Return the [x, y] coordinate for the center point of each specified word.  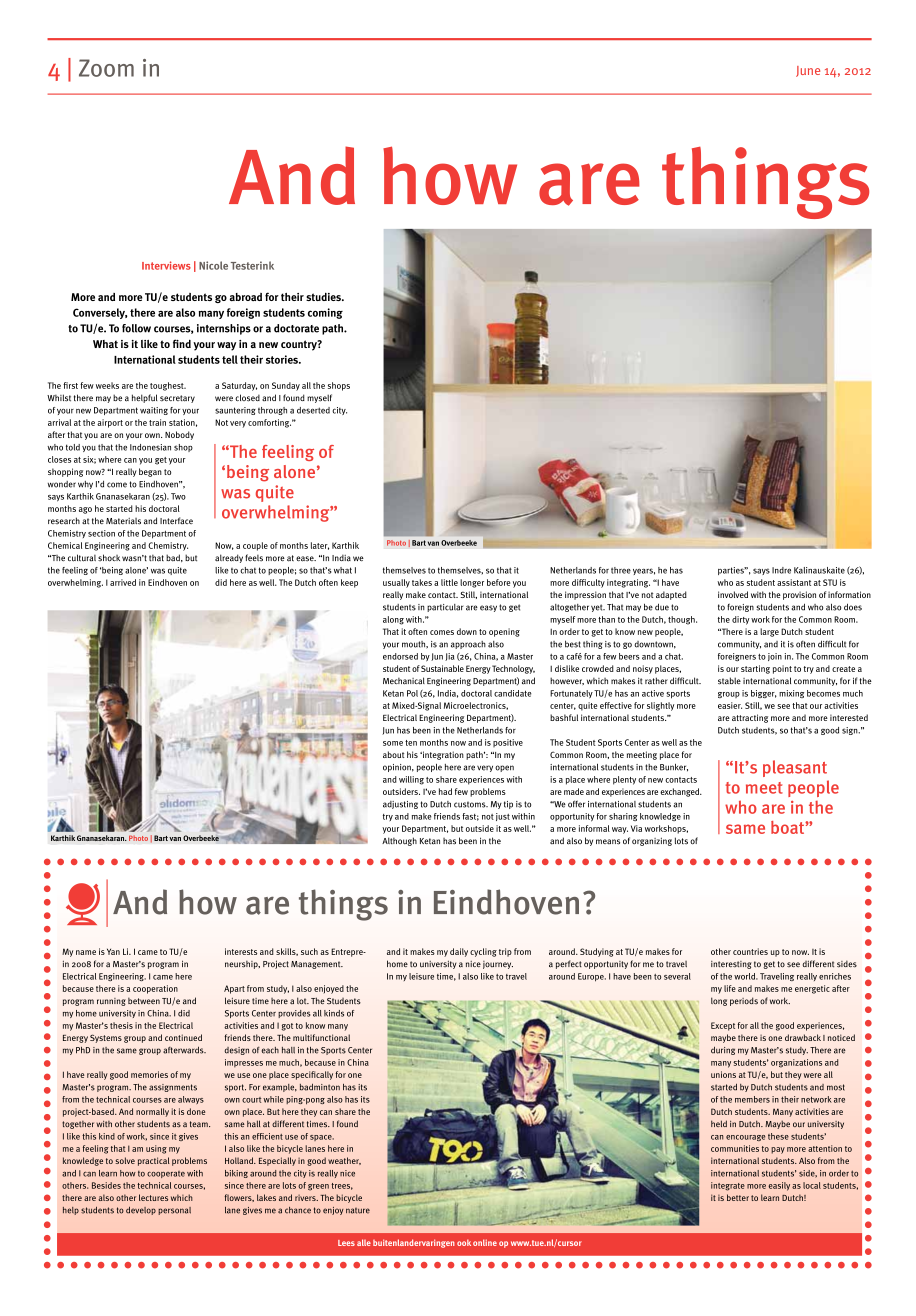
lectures [153, 1197]
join [775, 657]
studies [324, 296]
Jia [449, 657]
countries [750, 951]
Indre [781, 570]
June [808, 71]
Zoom [106, 68]
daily [459, 952]
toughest [168, 386]
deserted [313, 410]
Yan [113, 951]
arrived [123, 582]
